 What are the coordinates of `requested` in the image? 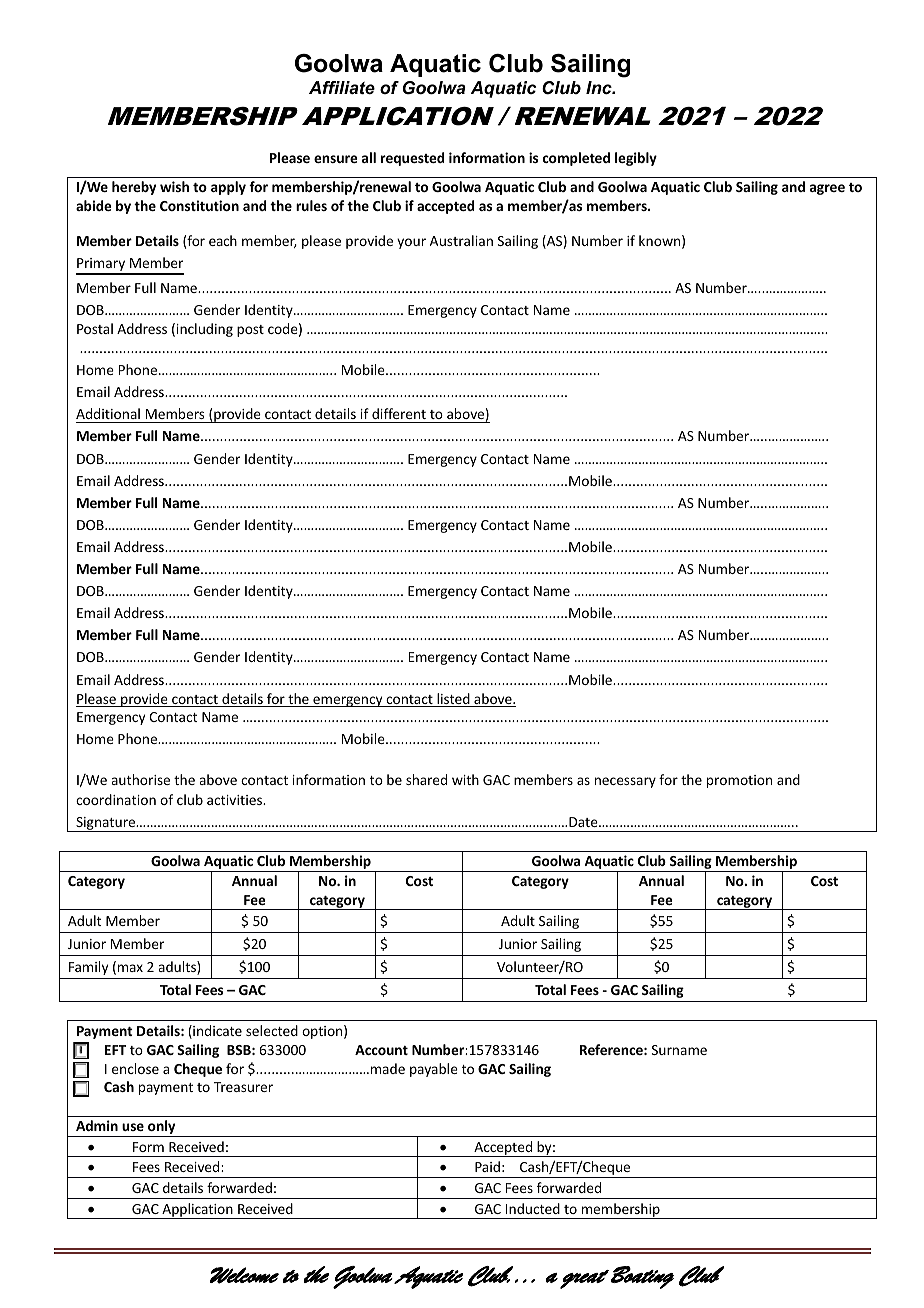 It's located at (412, 159).
